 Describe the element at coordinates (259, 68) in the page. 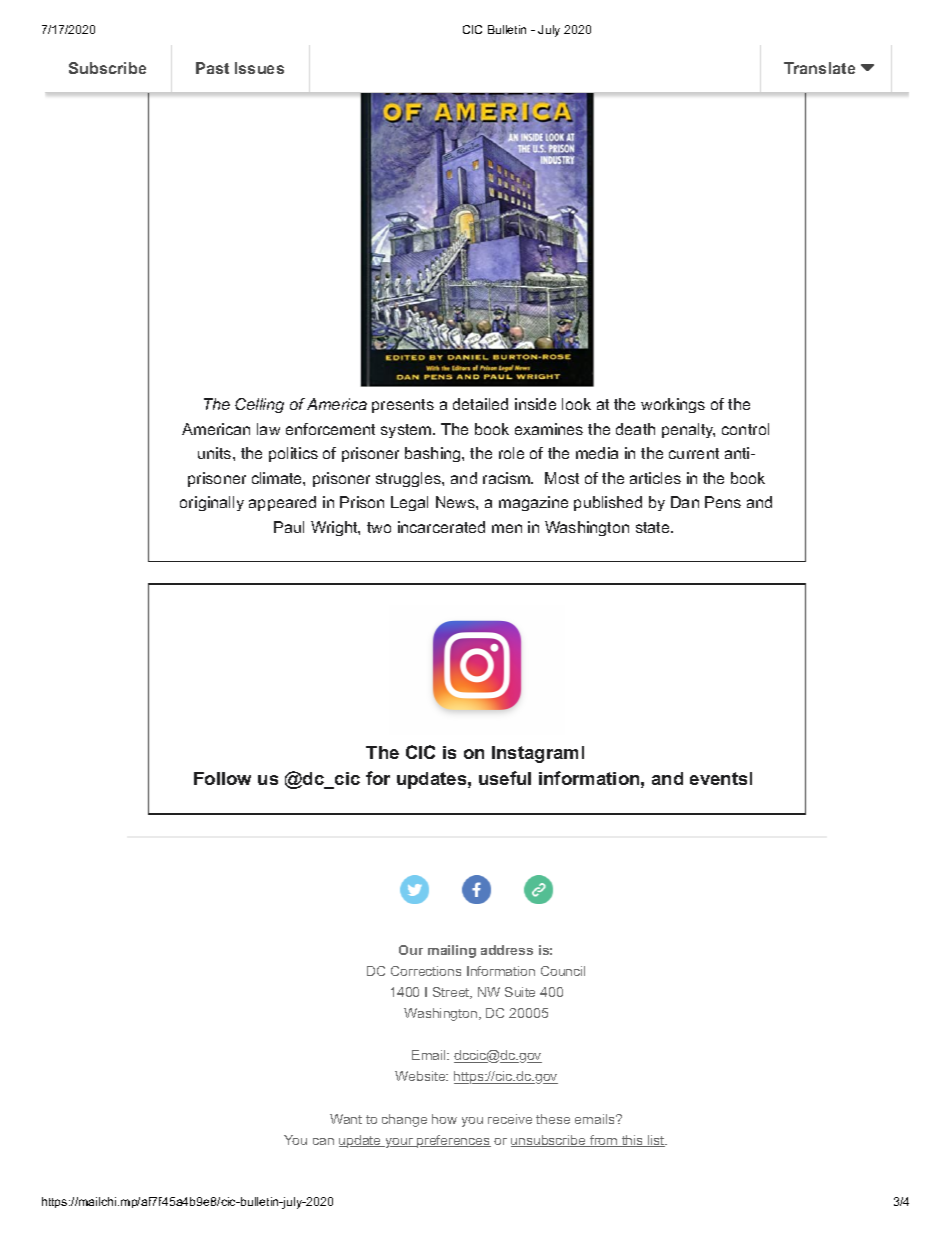

I see `Issues` at that location.
